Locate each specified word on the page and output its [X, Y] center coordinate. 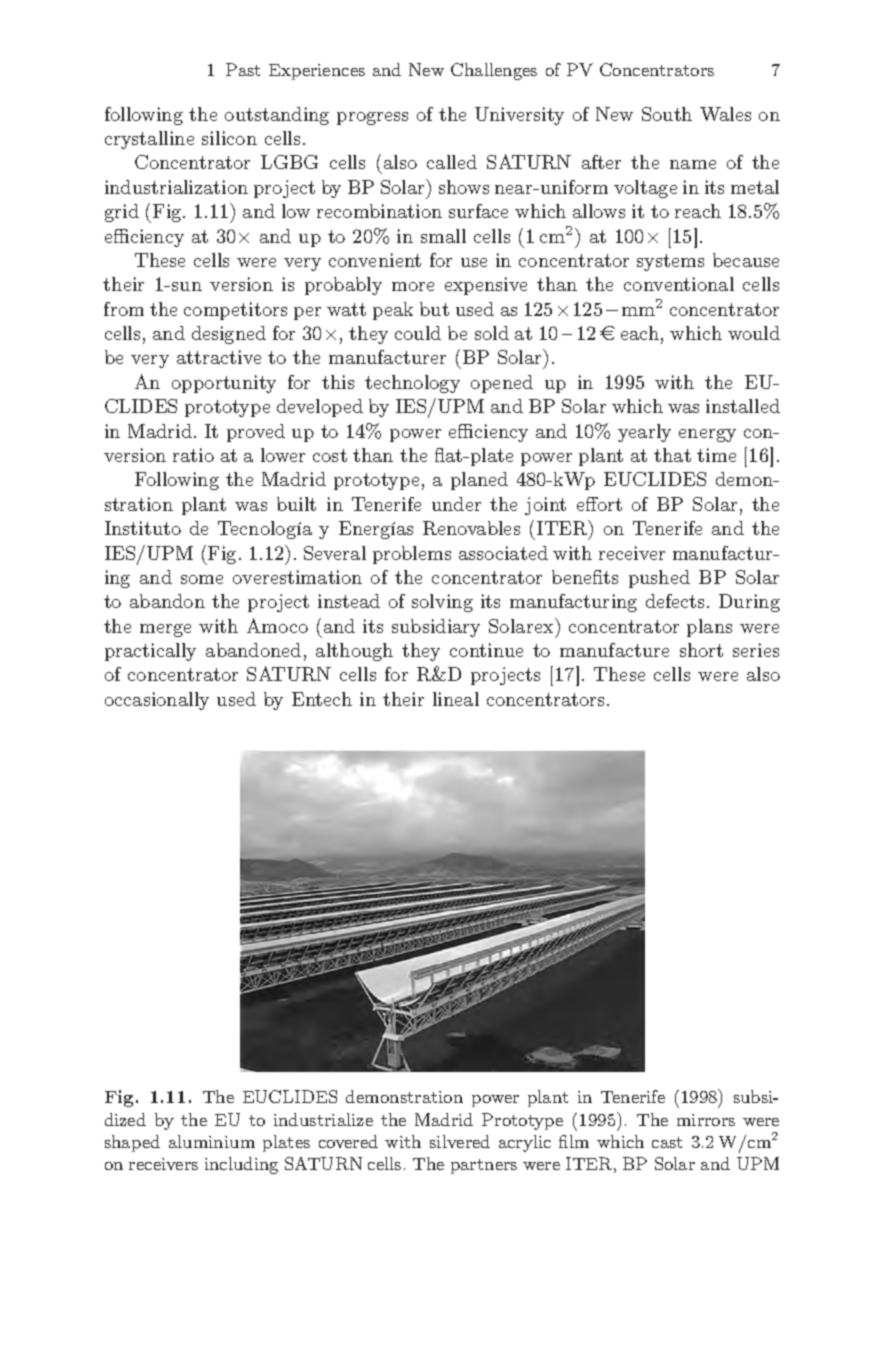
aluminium [212, 1141]
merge [165, 630]
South [667, 114]
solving [442, 603]
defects [675, 601]
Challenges [494, 71]
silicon [229, 138]
